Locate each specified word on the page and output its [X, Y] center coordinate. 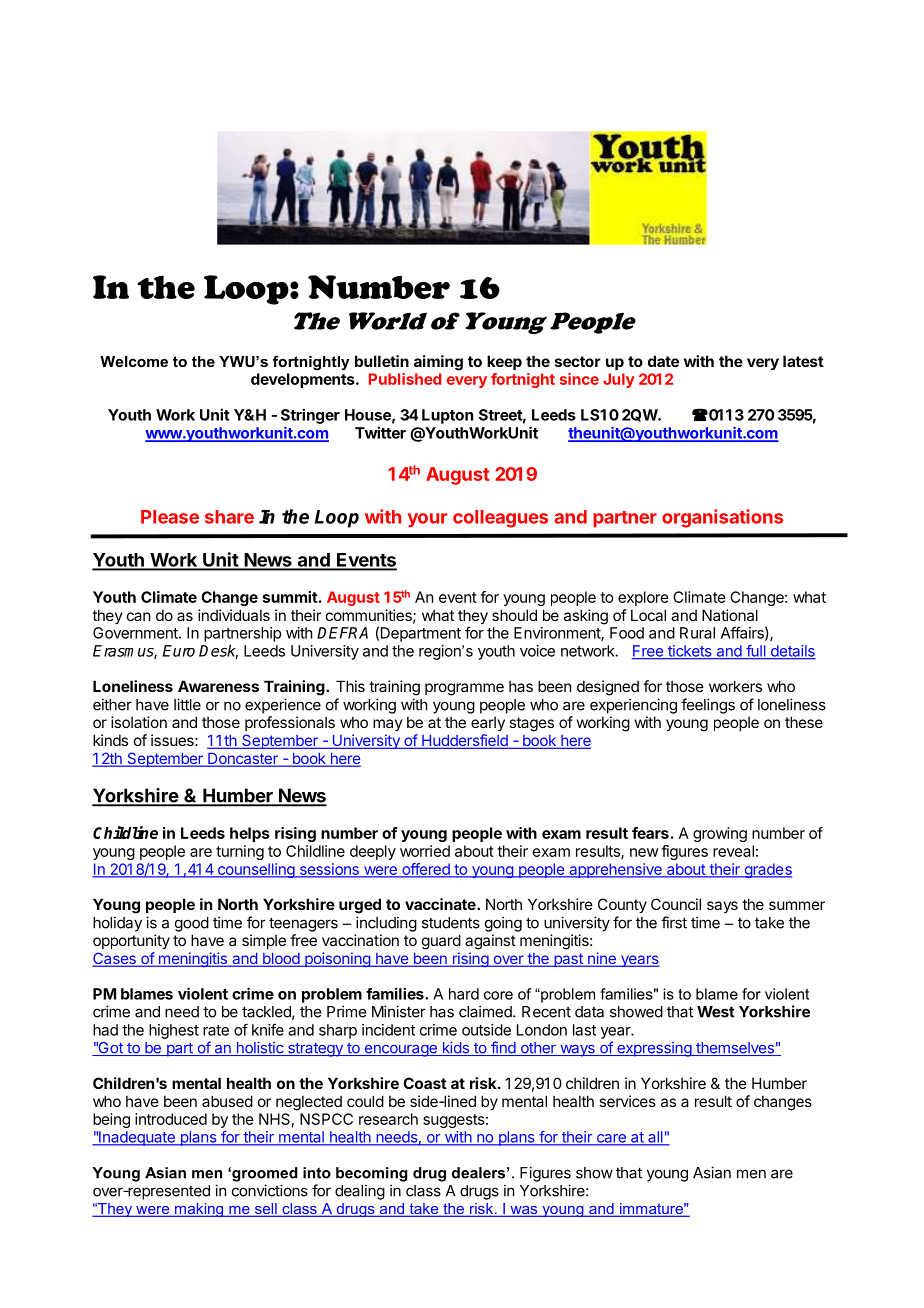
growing [720, 834]
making [199, 1210]
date [663, 361]
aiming [438, 363]
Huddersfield [465, 741]
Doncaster [243, 760]
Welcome [134, 361]
